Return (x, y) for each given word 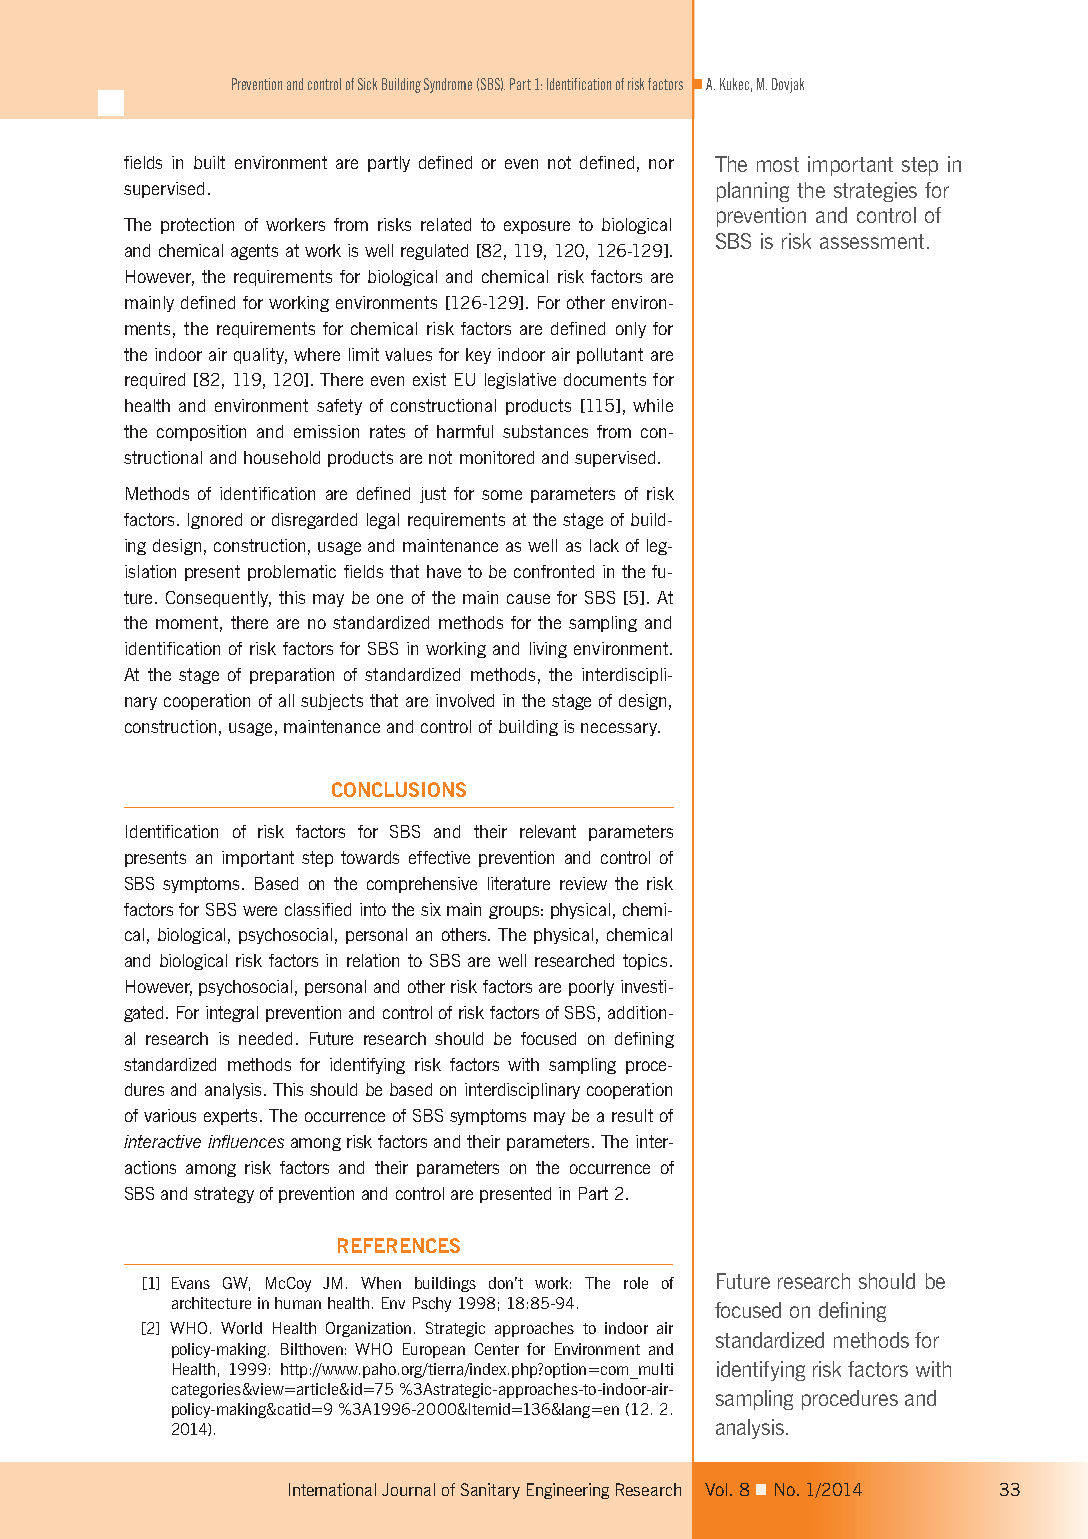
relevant (548, 831)
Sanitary (490, 1491)
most (778, 164)
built (209, 162)
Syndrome (448, 85)
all (286, 700)
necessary (620, 729)
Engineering (568, 1491)
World (241, 1328)
